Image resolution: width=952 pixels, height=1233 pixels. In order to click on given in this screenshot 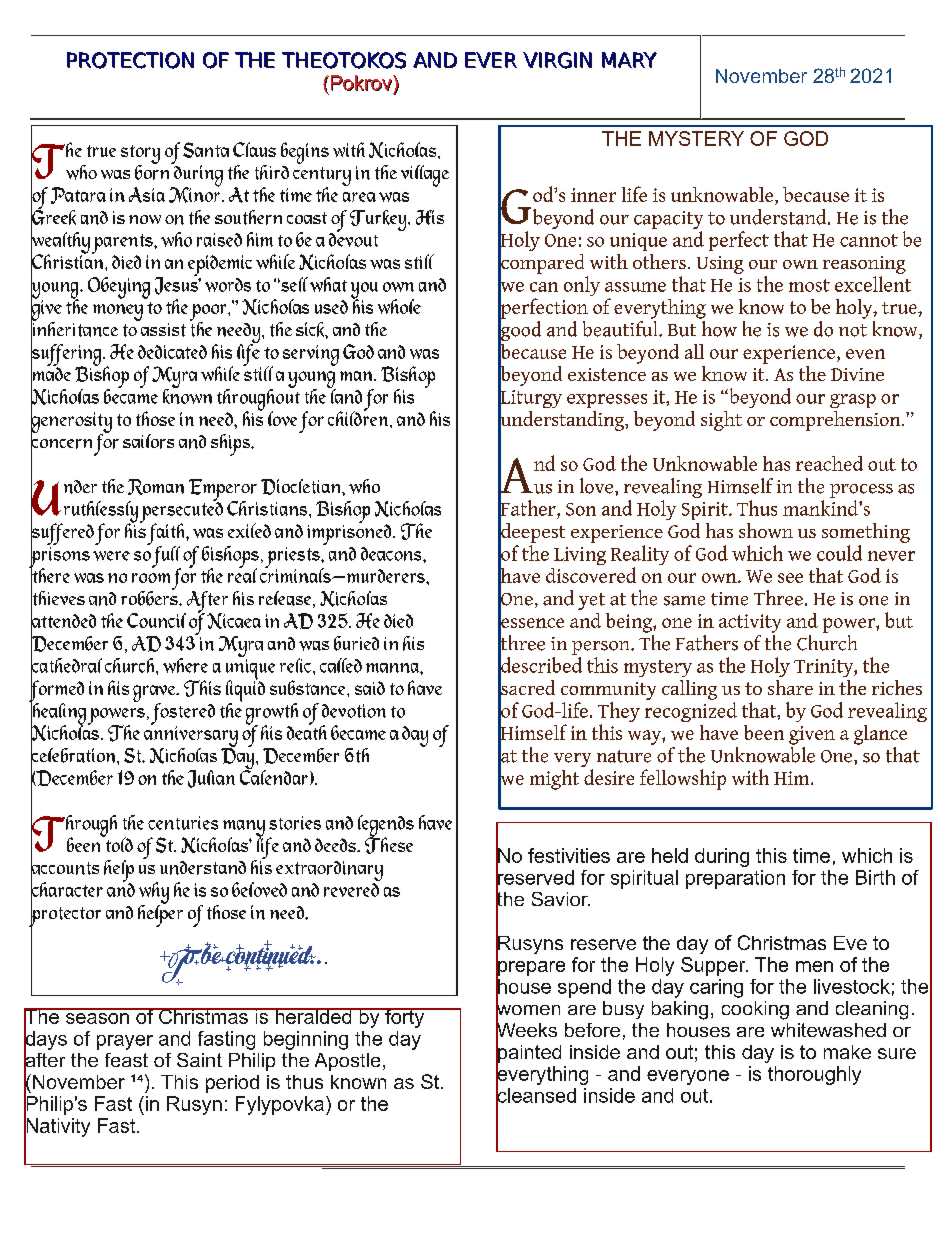, I will do `click(812, 735)`.
